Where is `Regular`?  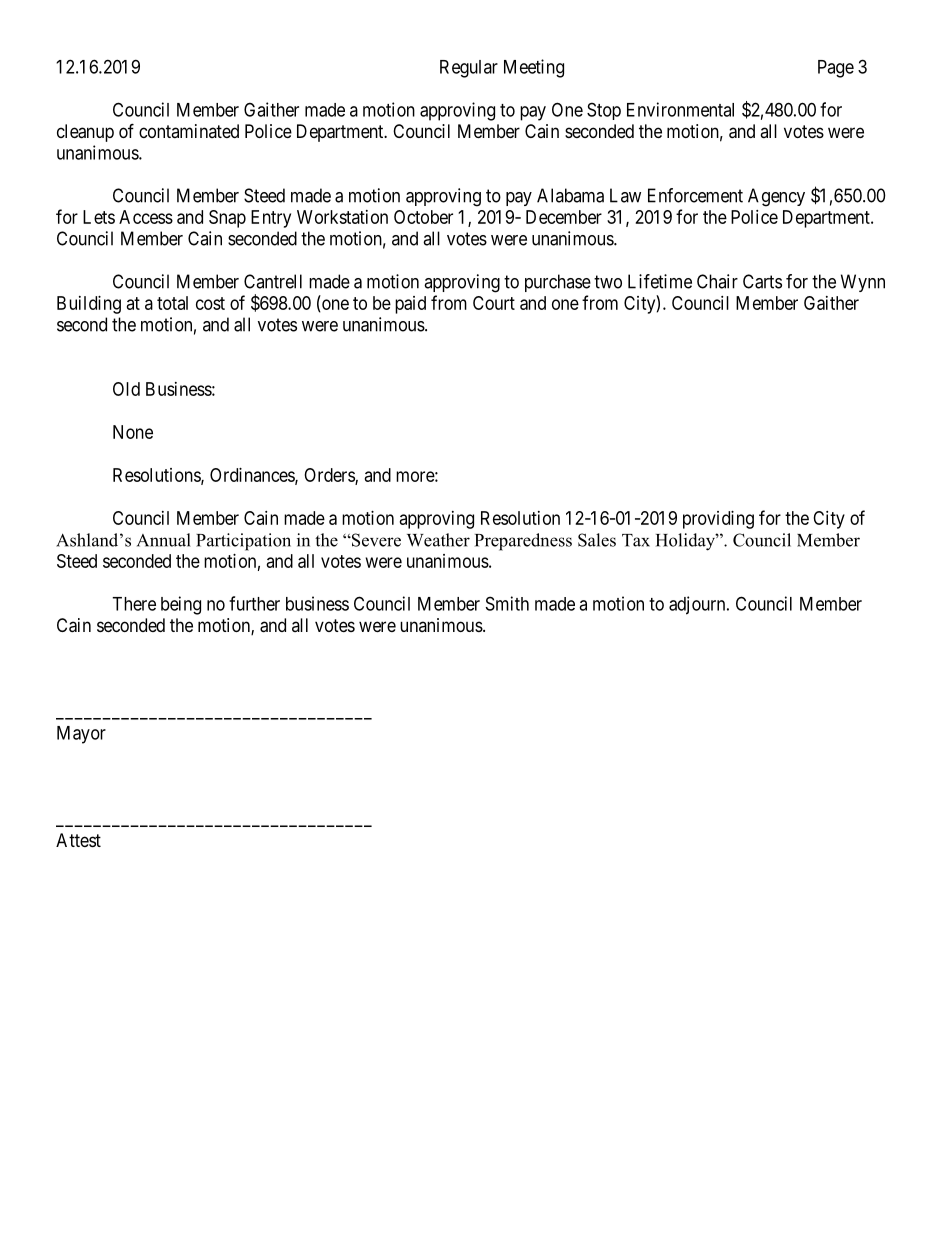
Regular is located at coordinates (469, 69).
